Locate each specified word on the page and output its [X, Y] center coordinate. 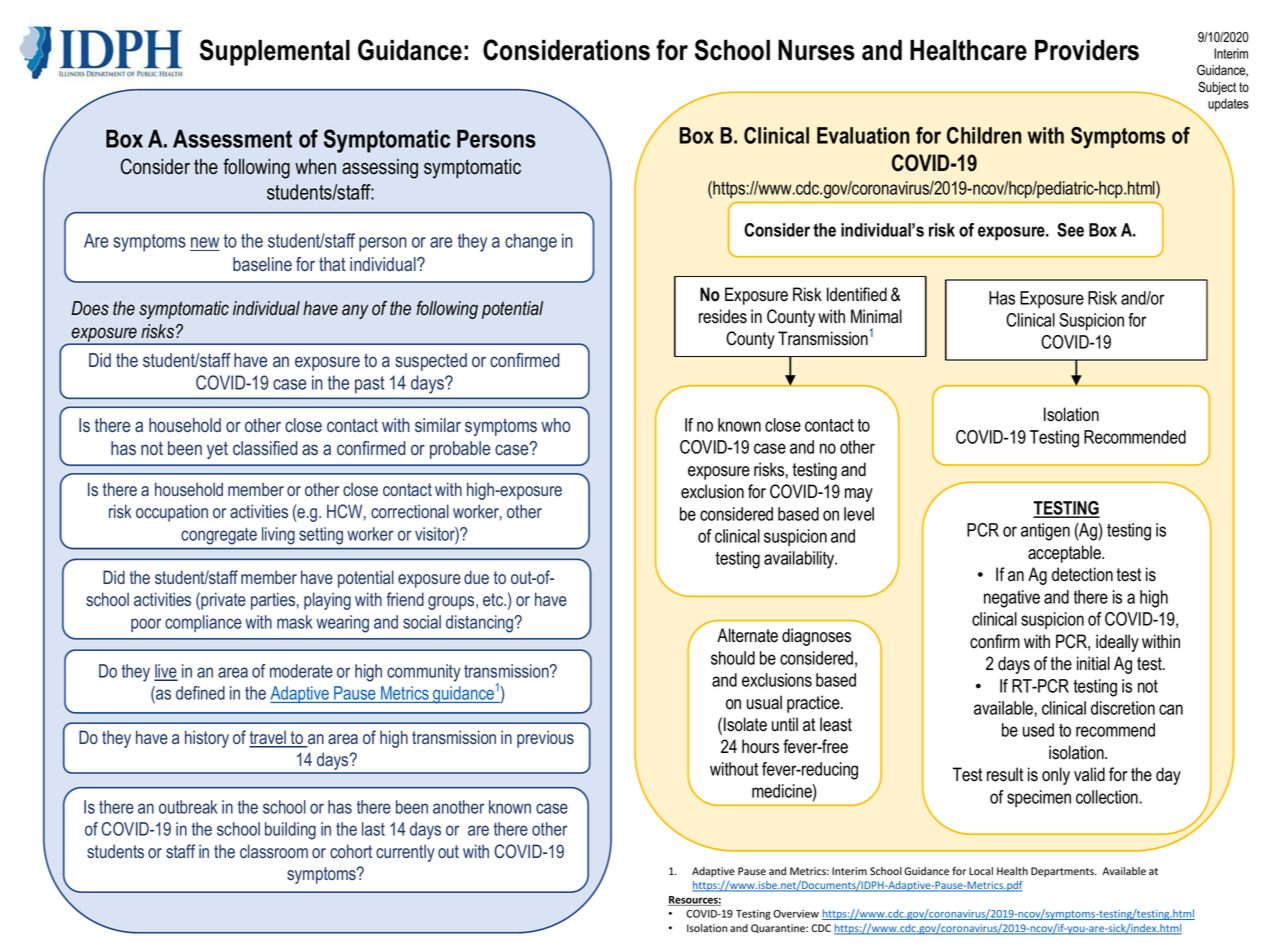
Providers [1087, 50]
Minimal [876, 316]
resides [723, 316]
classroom [274, 851]
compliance [203, 623]
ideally [1117, 643]
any [355, 311]
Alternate [747, 635]
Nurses [816, 50]
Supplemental [275, 52]
